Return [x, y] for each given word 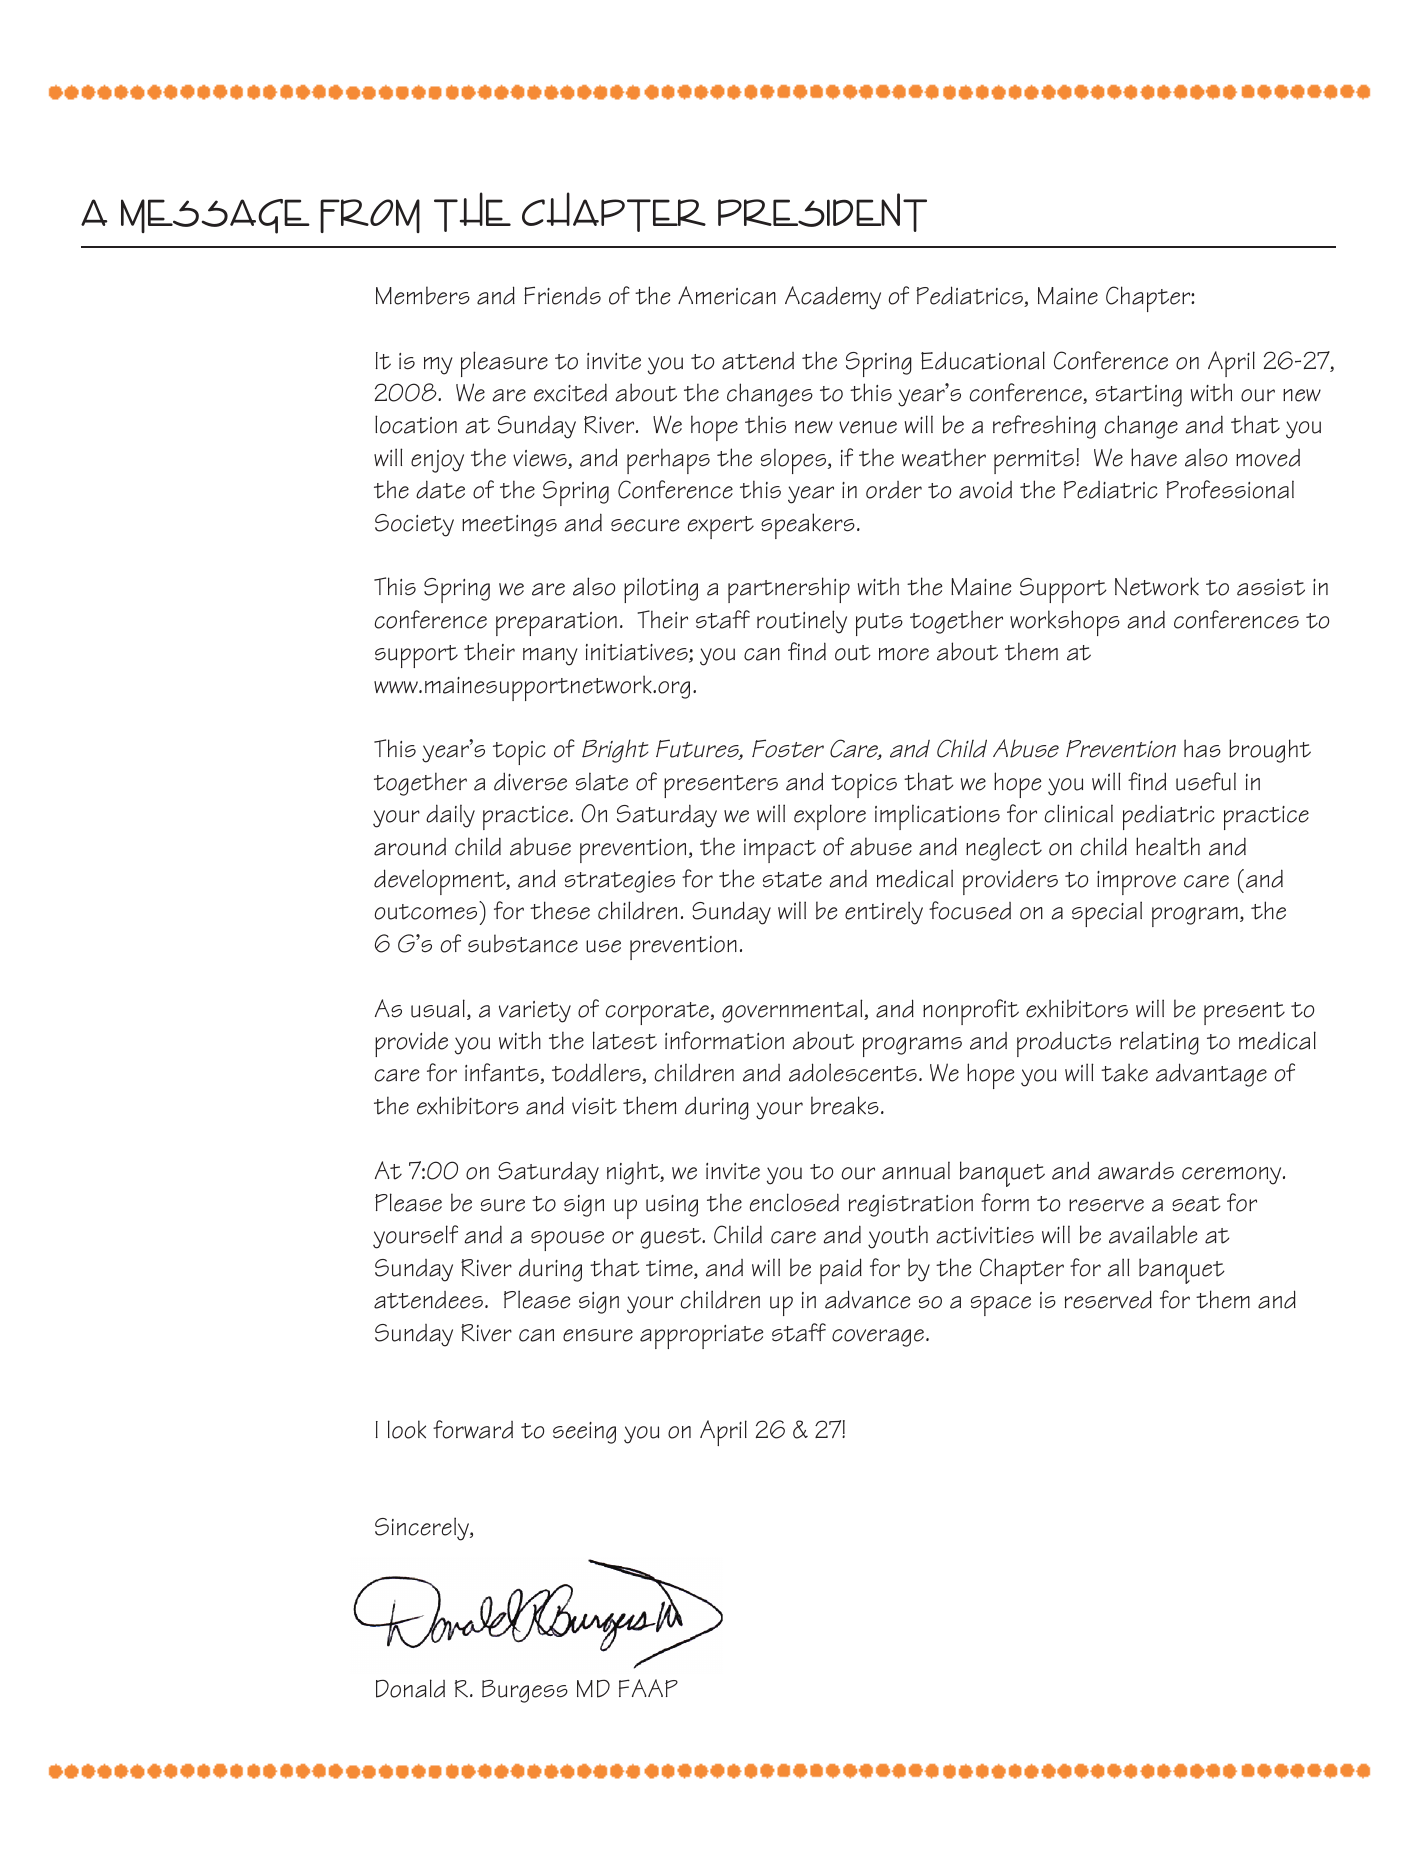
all [1119, 1267]
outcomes [426, 912]
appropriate [701, 1337]
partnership [789, 590]
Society [414, 525]
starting [1139, 396]
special [1107, 914]
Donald [410, 1688]
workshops [1065, 623]
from [370, 216]
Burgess [525, 1691]
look [407, 1429]
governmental [793, 1011]
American [727, 295]
